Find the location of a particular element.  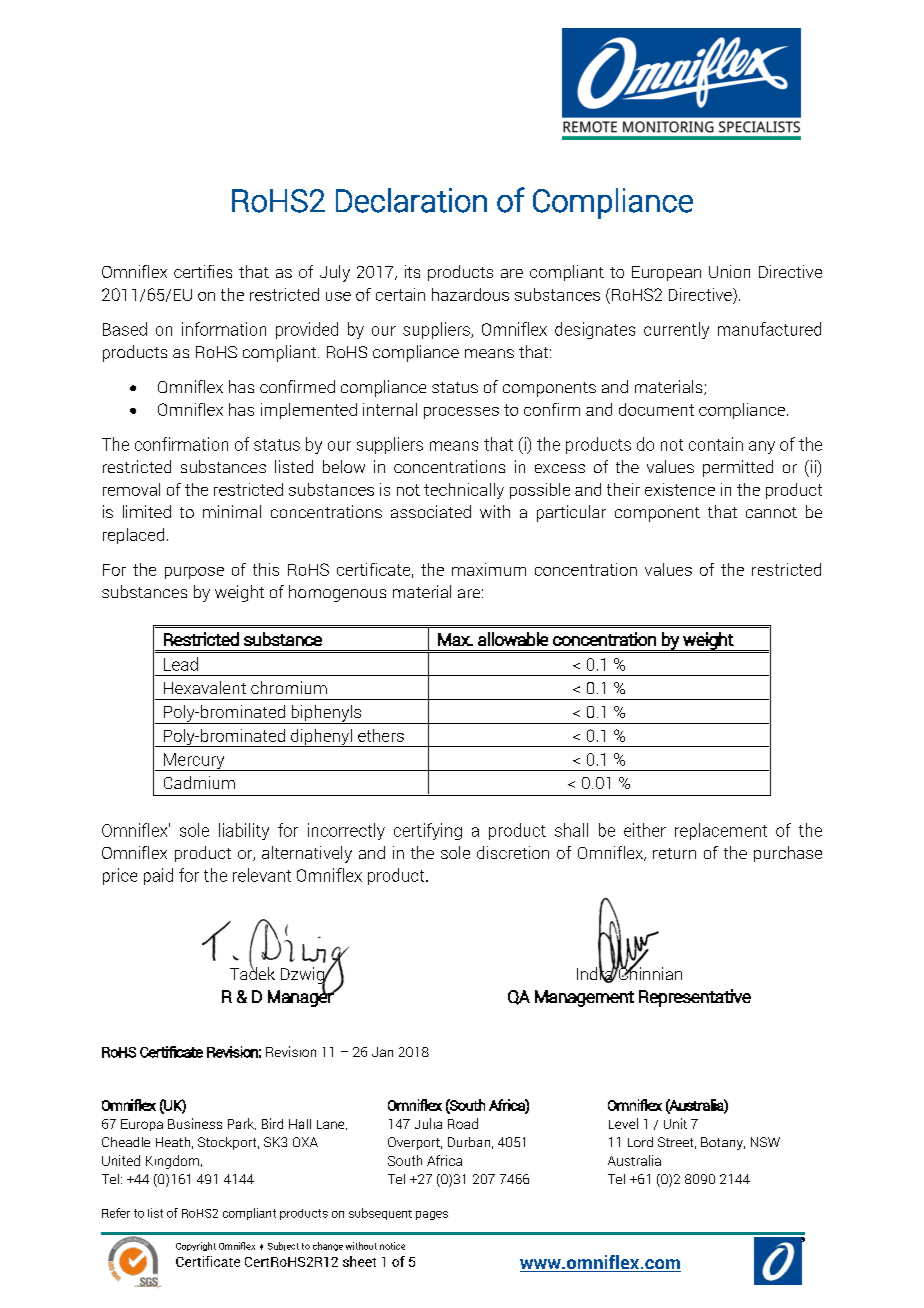

Copyright is located at coordinates (196, 1246).
